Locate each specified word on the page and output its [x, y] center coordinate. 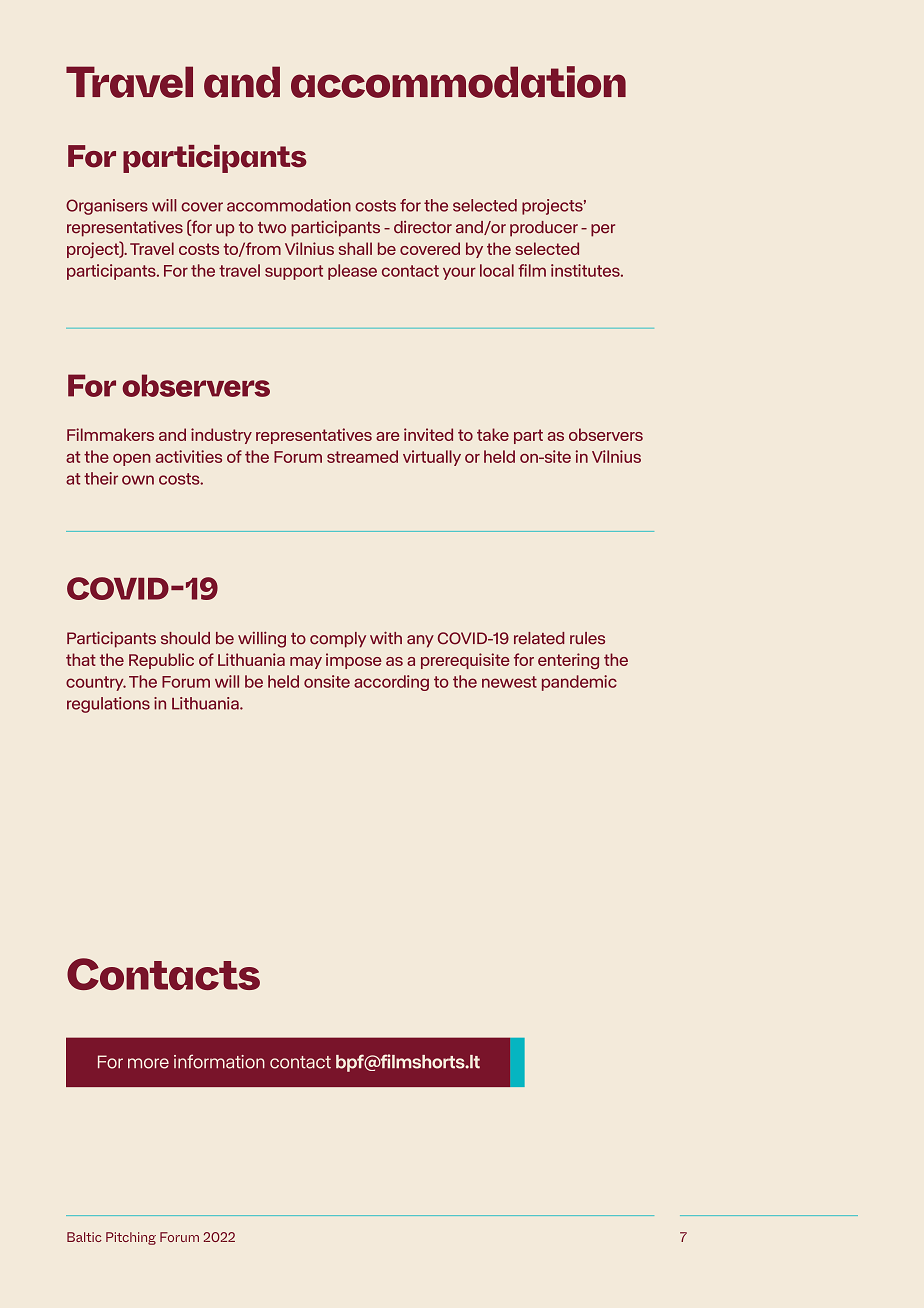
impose [354, 661]
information [219, 1061]
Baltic [84, 1237]
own [138, 480]
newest [509, 682]
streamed [362, 456]
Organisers [107, 207]
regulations [108, 705]
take [493, 434]
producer [544, 229]
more [148, 1063]
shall [355, 248]
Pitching [131, 1238]
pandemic [579, 683]
